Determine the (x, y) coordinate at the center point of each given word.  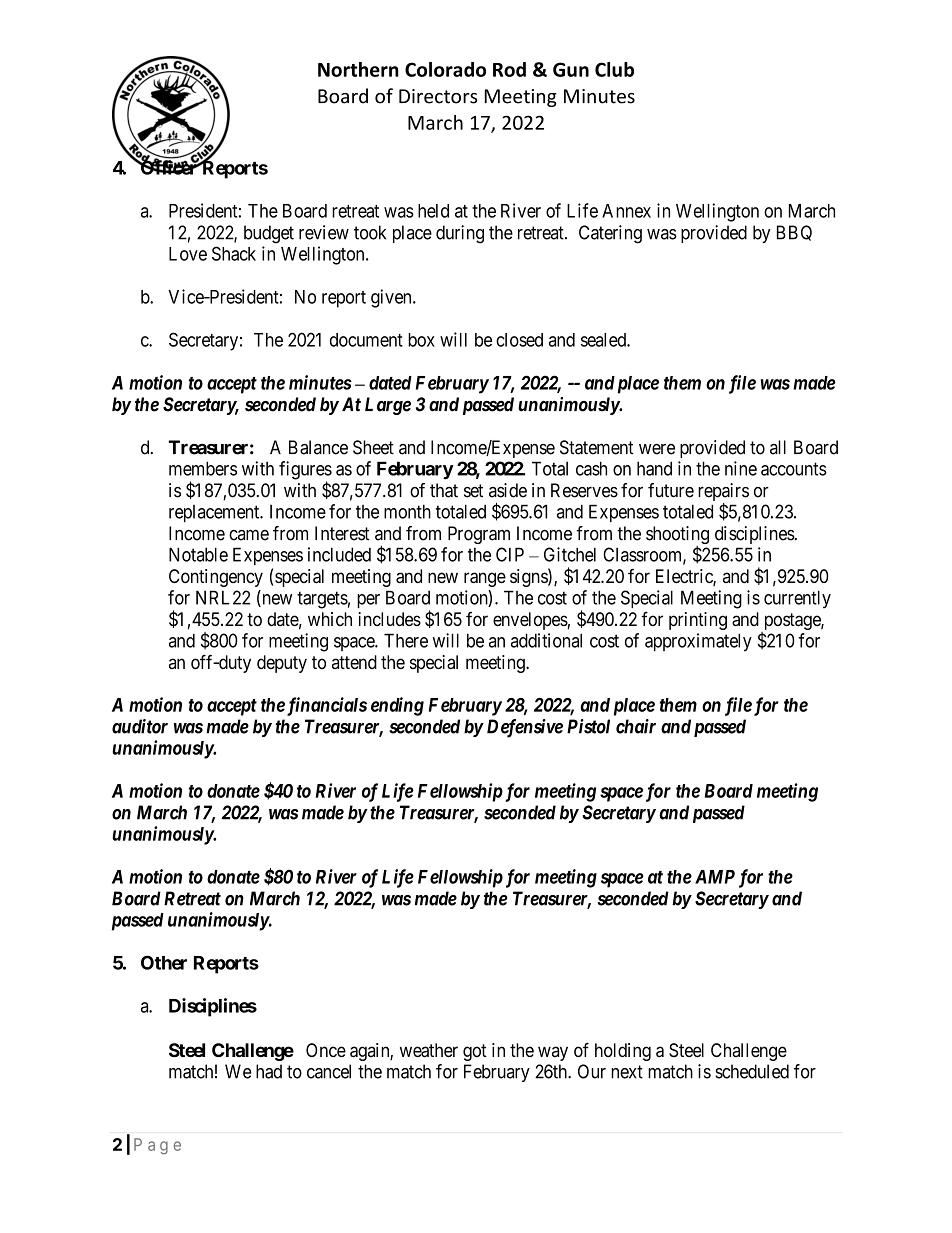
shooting (677, 536)
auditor (140, 726)
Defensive (525, 728)
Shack (234, 253)
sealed (604, 340)
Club (614, 69)
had (269, 1071)
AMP (715, 877)
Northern (358, 69)
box (421, 340)
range (485, 579)
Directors (438, 96)
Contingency (216, 578)
